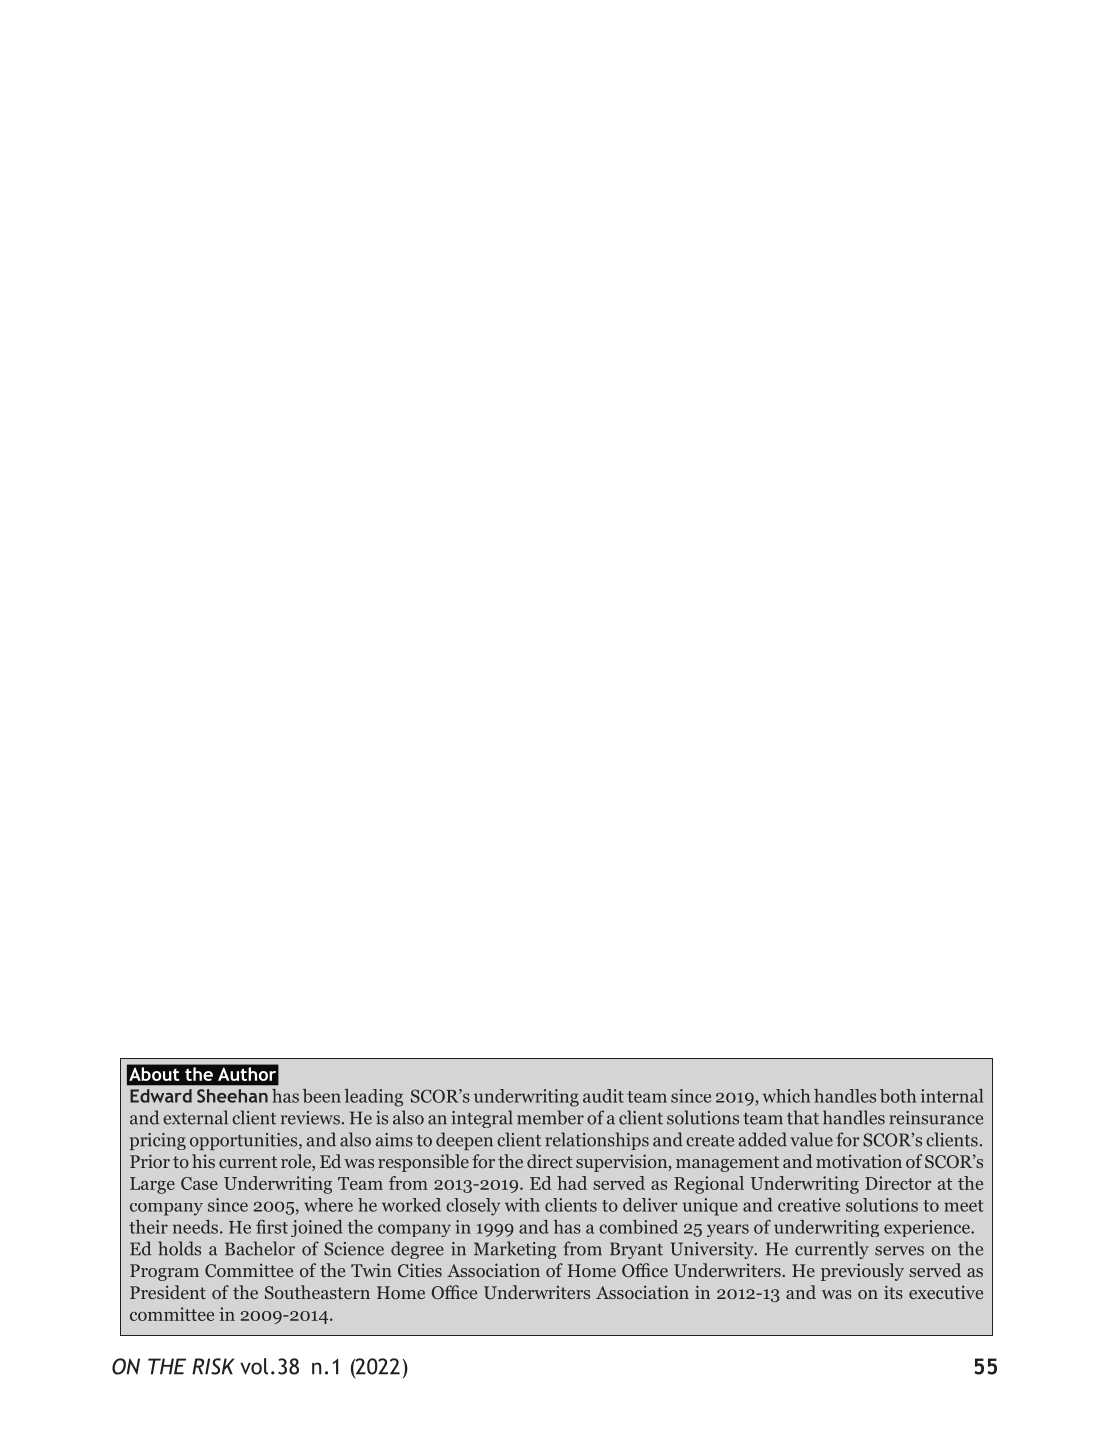 The height and width of the screenshot is (1440, 1113). Describe the element at coordinates (164, 1272) in the screenshot. I see `Program` at that location.
